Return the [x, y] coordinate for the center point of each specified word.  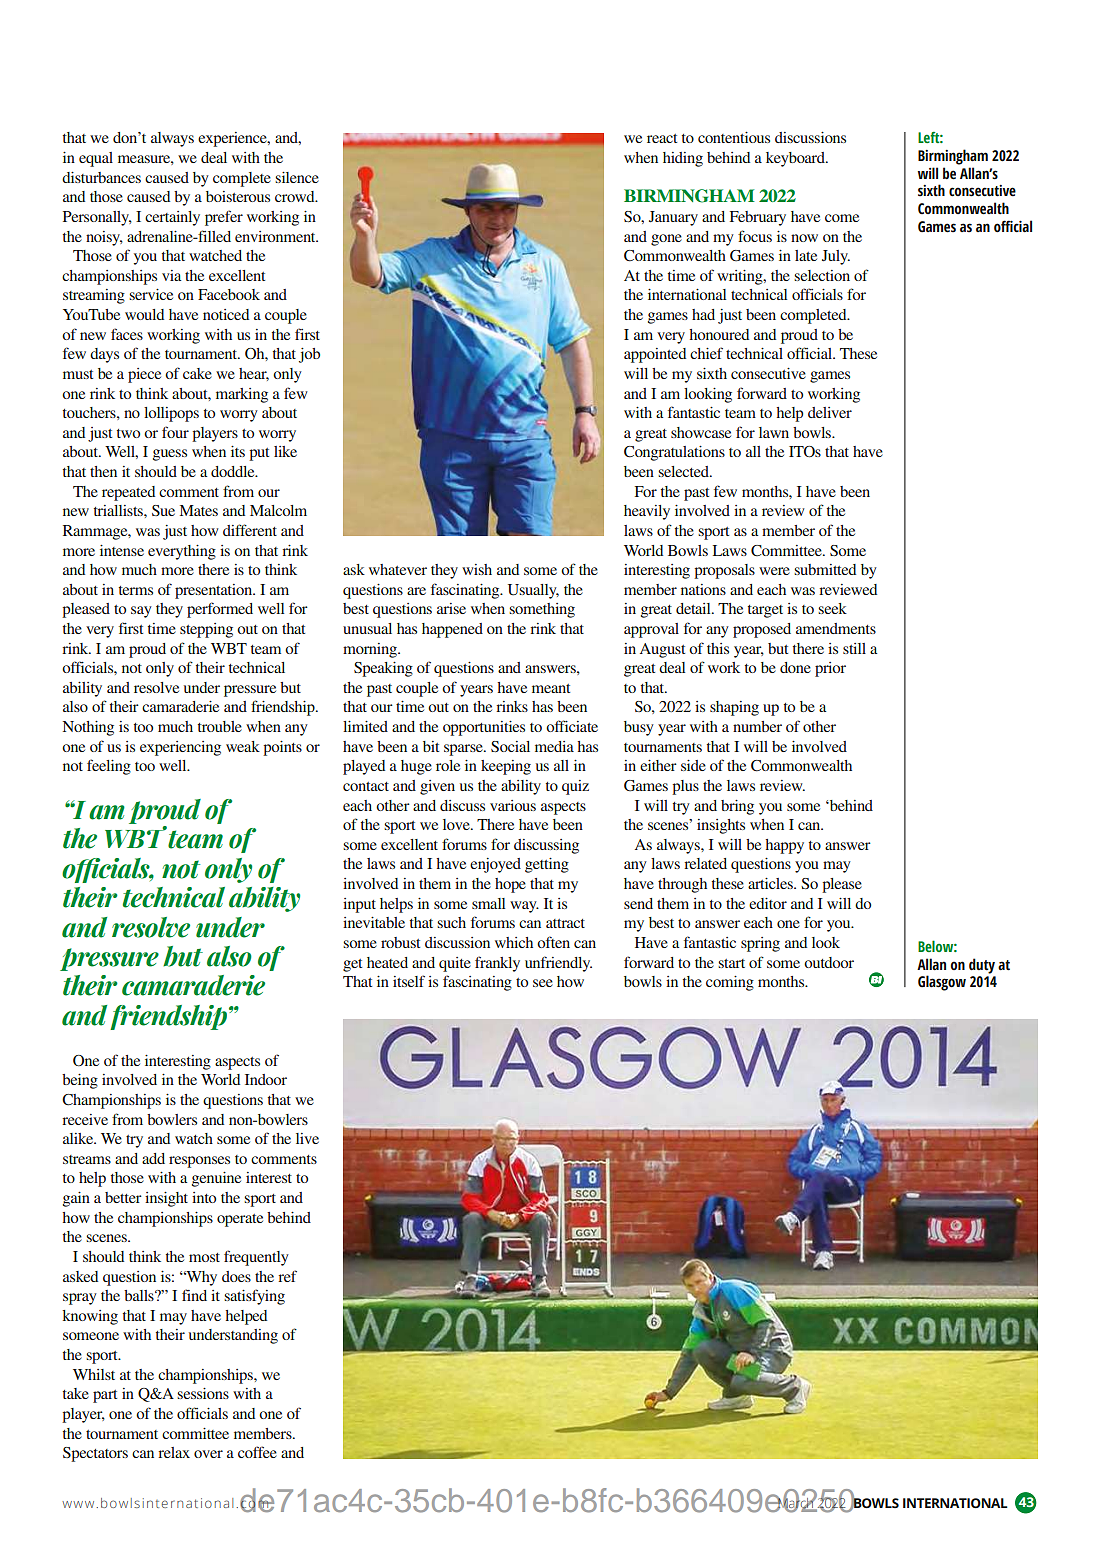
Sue [163, 510]
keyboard [796, 159]
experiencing [180, 748]
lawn [774, 432]
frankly [497, 964]
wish [477, 569]
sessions [203, 1393]
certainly [172, 218]
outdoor [829, 962]
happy [784, 846]
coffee [257, 1452]
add [153, 1158]
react [662, 138]
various [513, 805]
